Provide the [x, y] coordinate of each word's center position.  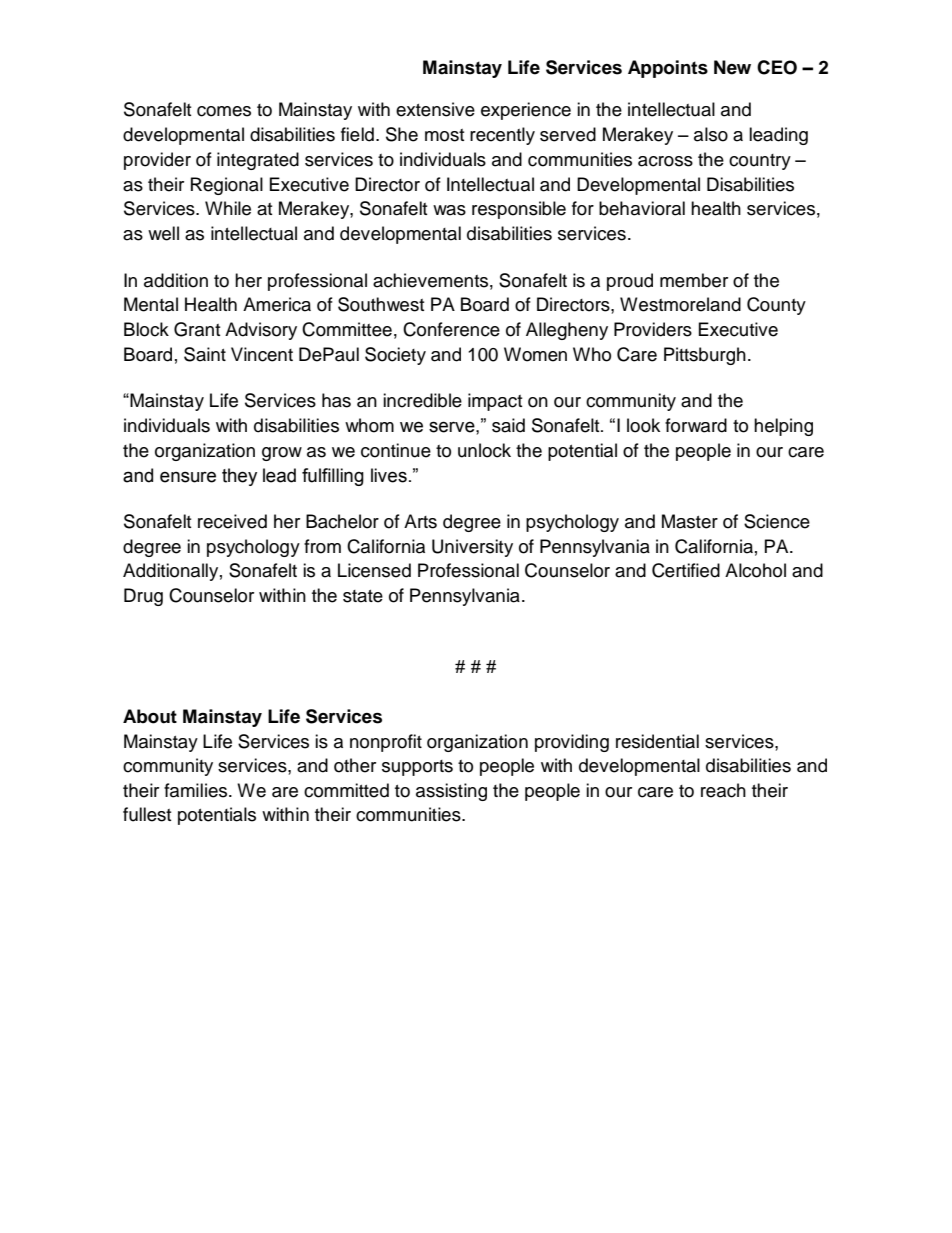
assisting [451, 792]
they [239, 477]
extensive [435, 109]
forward [696, 425]
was [449, 210]
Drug [143, 597]
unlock [484, 450]
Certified [686, 570]
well [163, 233]
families [197, 790]
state [363, 596]
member [694, 280]
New [732, 67]
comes [224, 111]
